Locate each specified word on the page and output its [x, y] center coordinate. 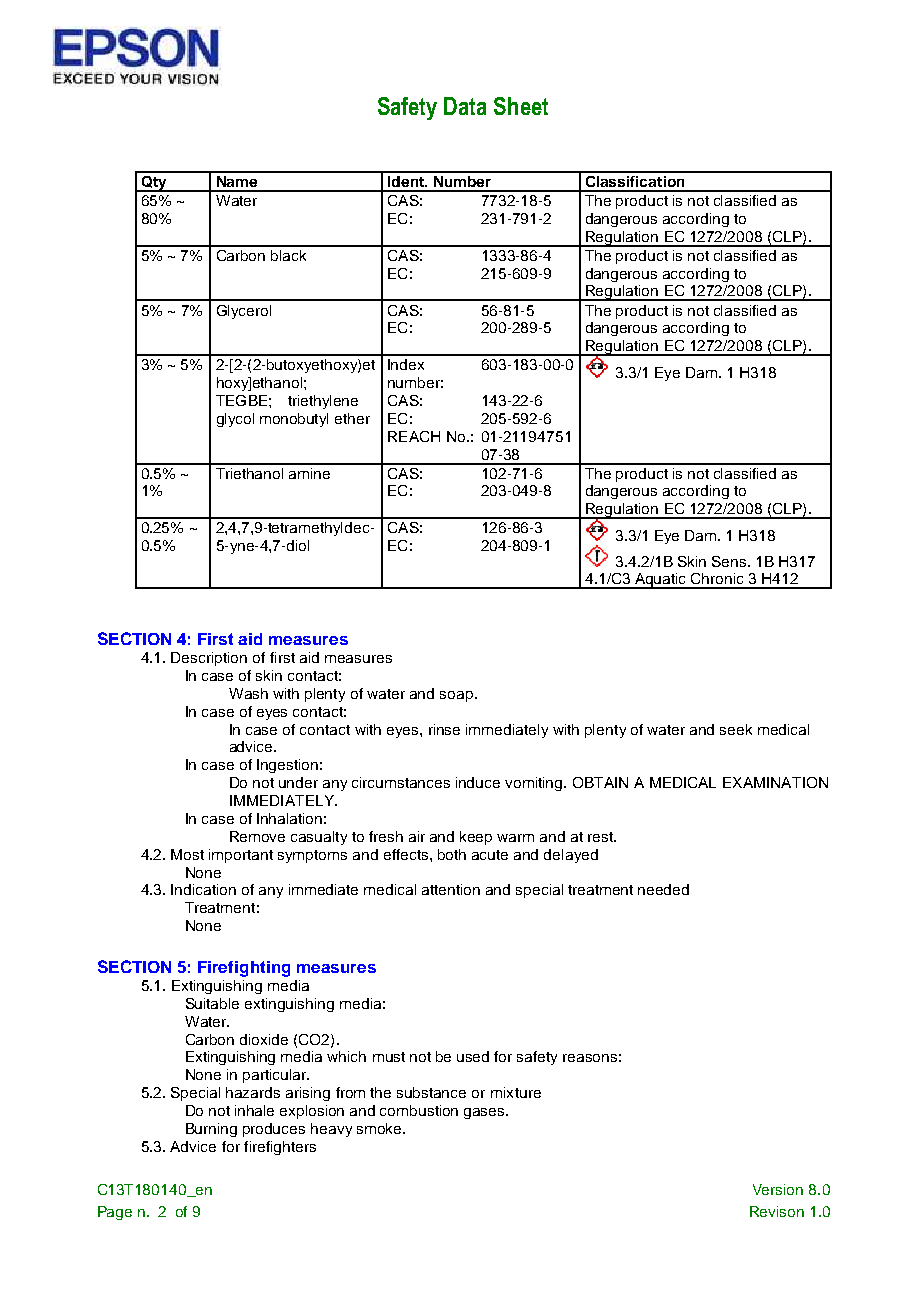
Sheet [521, 106]
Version [778, 1189]
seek [736, 729]
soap [456, 696]
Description [209, 659]
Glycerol [244, 312]
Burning [211, 1130]
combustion [419, 1110]
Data [465, 106]
